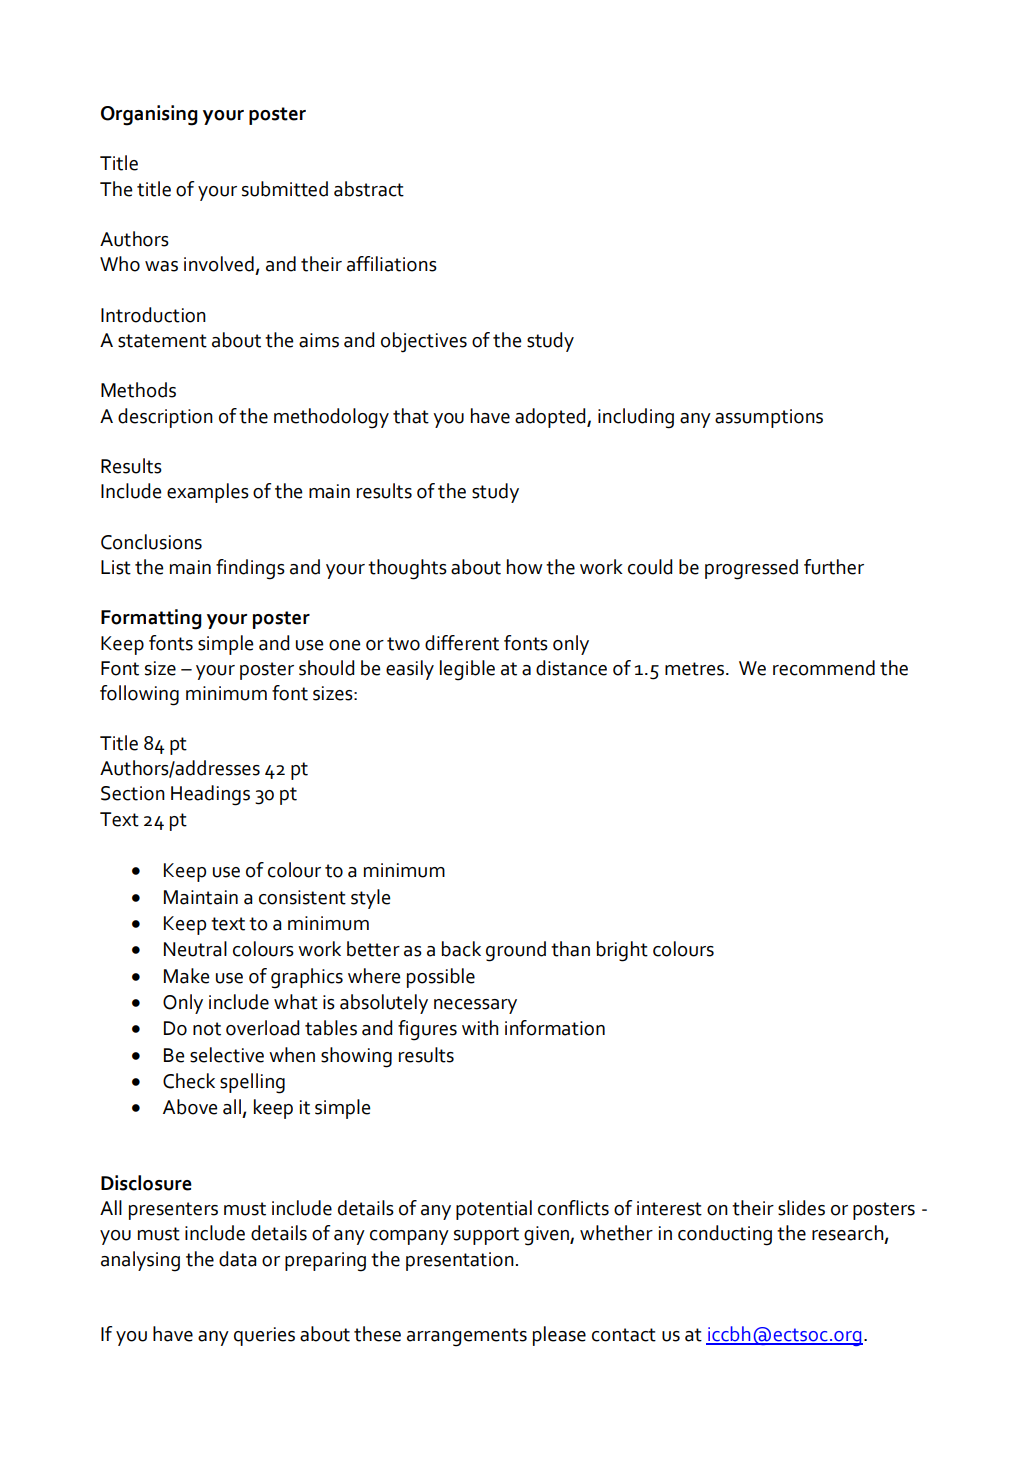 This document has height=1464, width=1035. What do you see at coordinates (139, 695) in the document?
I see `following` at bounding box center [139, 695].
